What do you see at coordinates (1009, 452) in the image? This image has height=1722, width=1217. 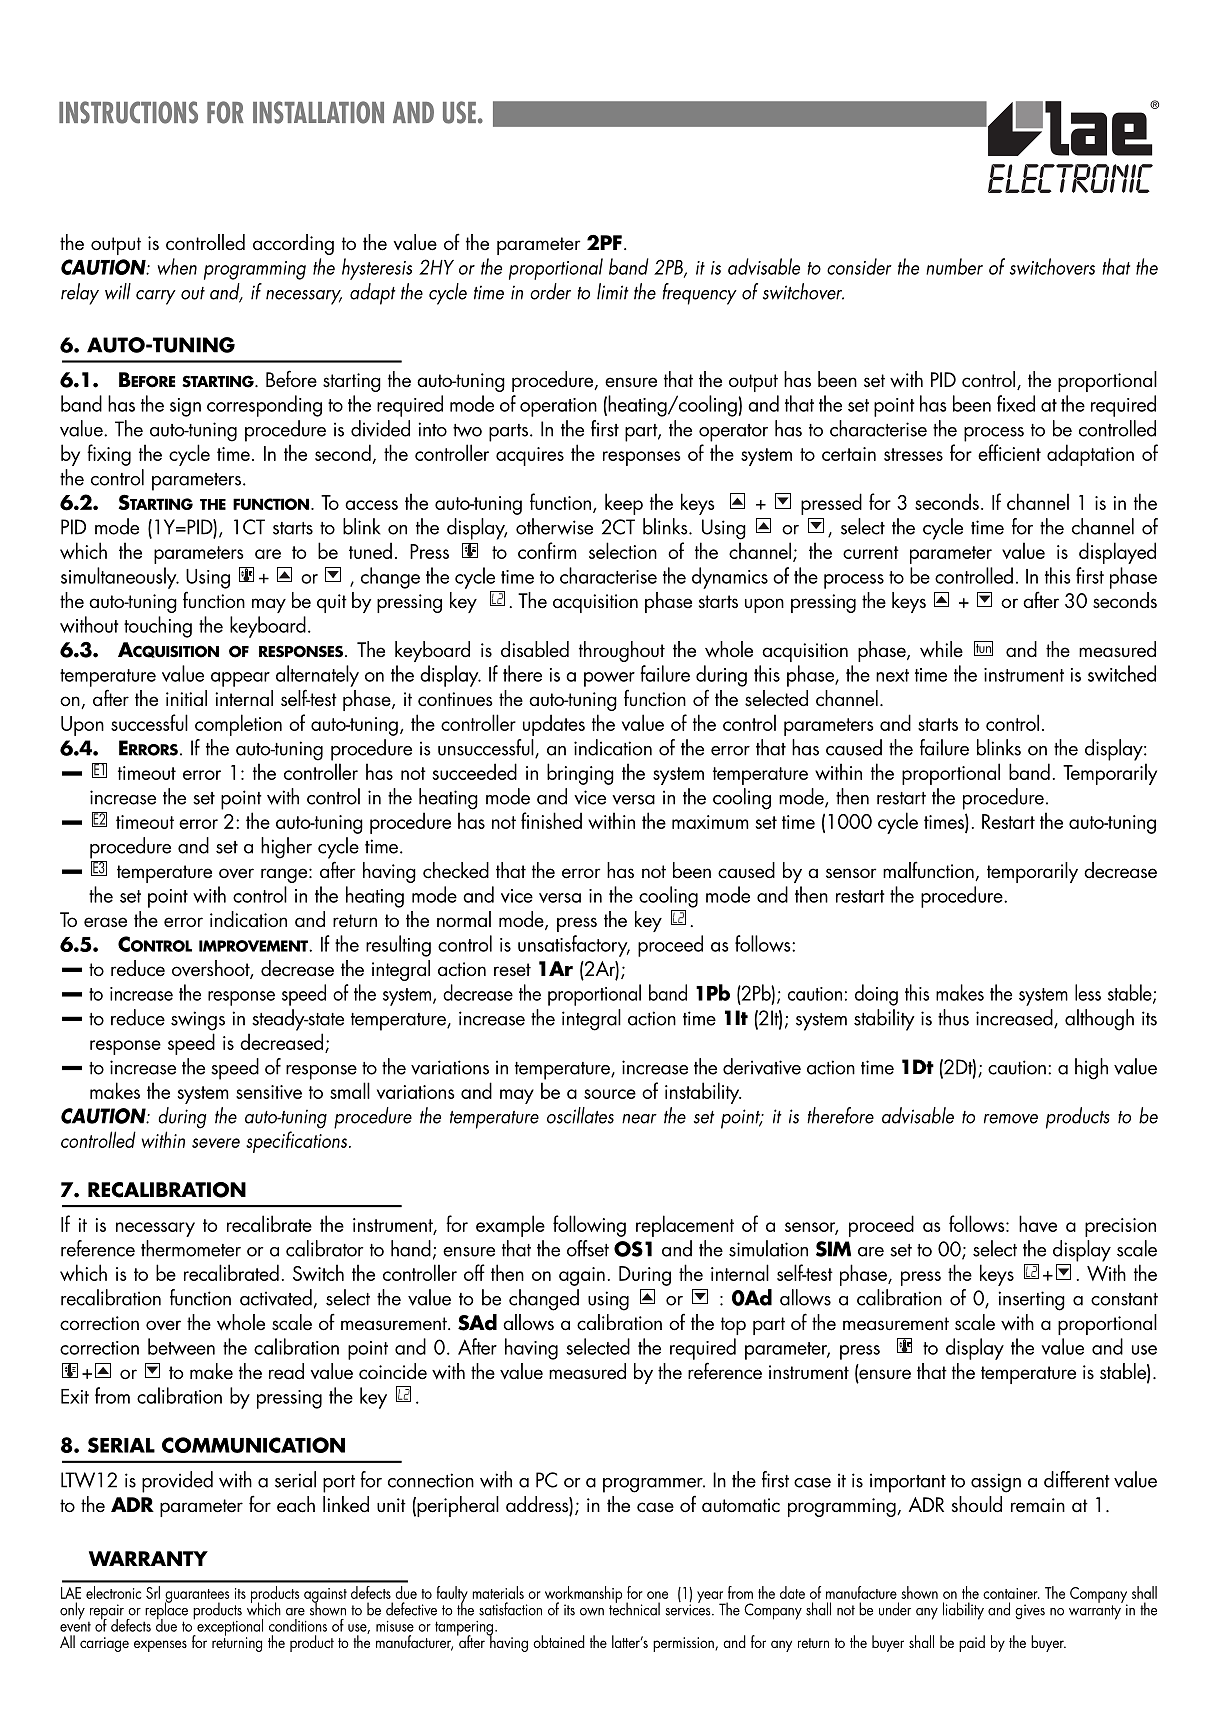 I see `efficient` at bounding box center [1009, 452].
